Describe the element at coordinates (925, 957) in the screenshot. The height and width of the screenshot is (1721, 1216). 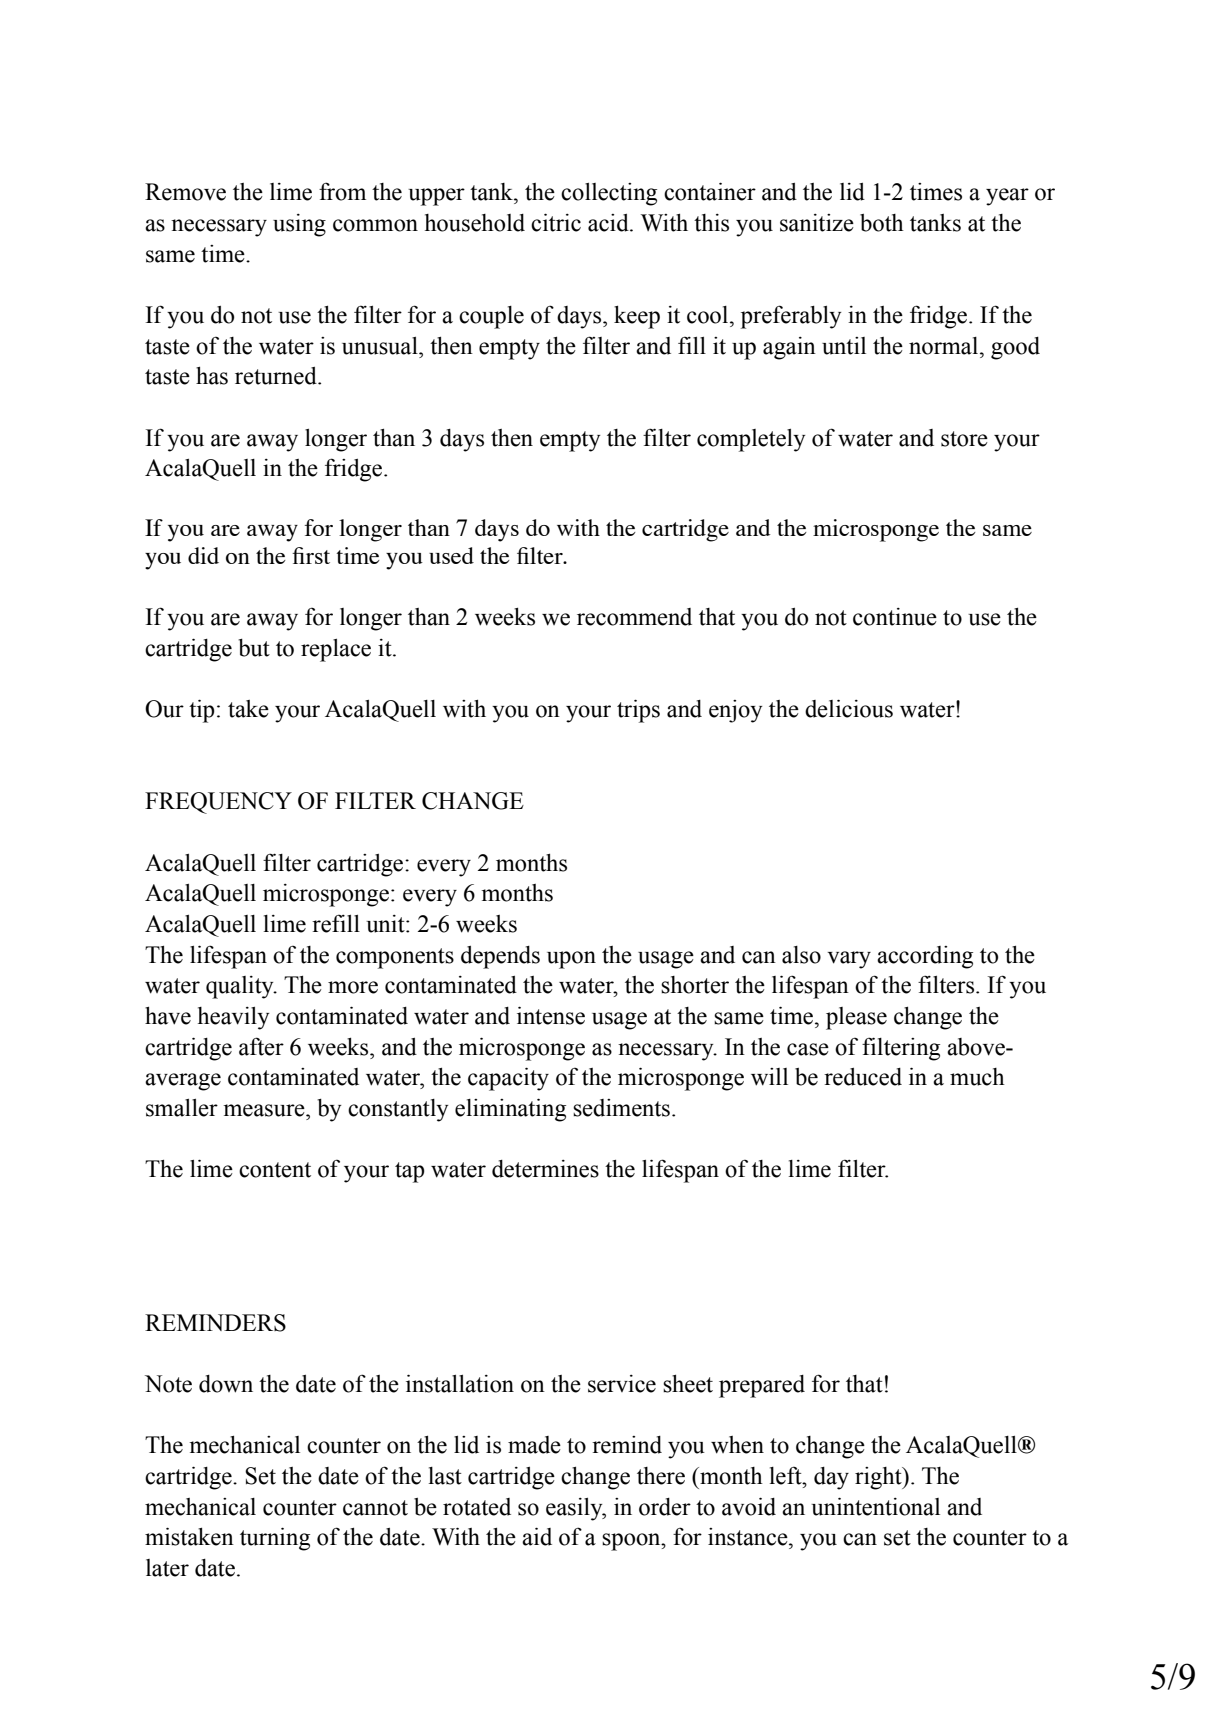
I see `according` at that location.
